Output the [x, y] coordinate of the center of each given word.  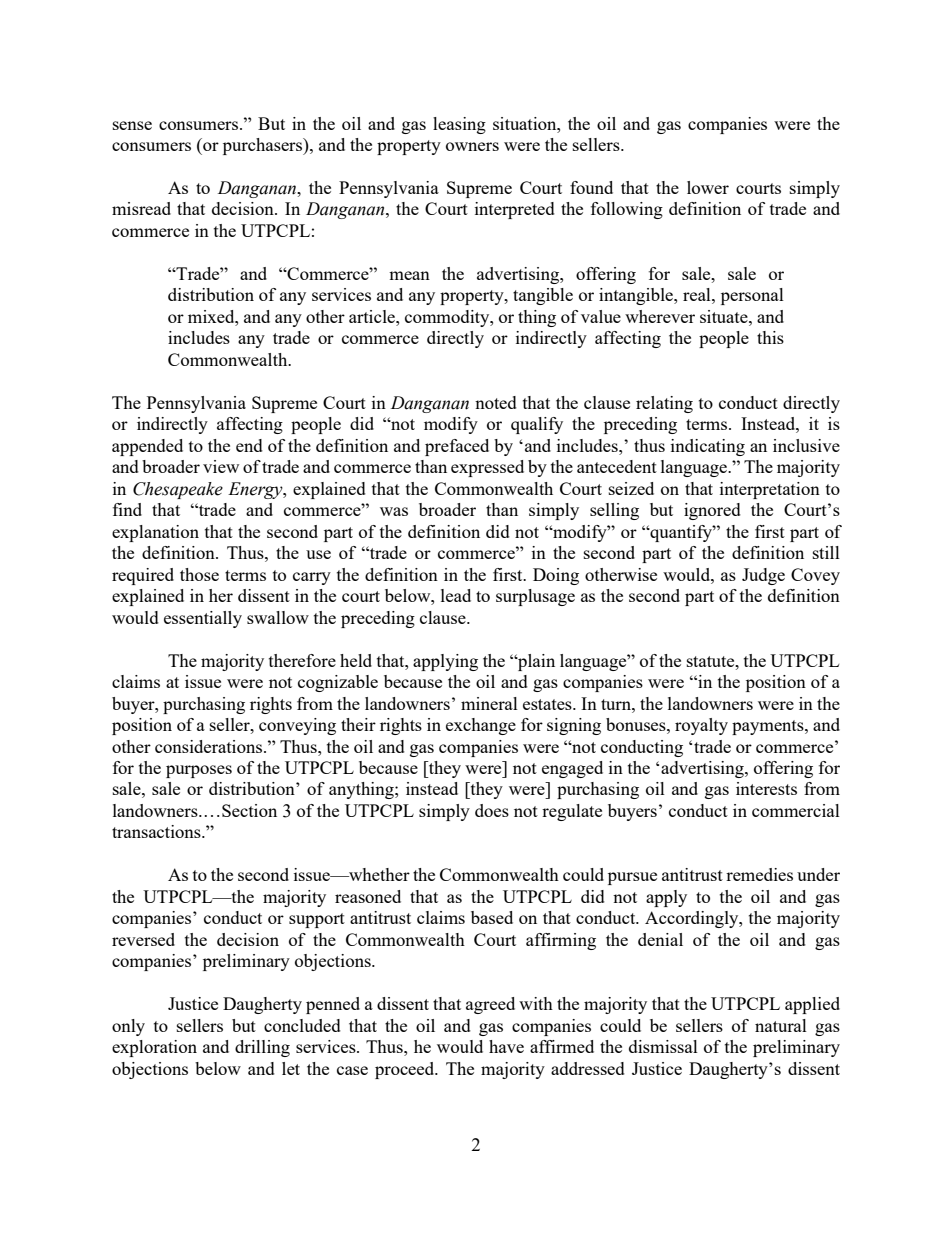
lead [456, 595]
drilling [262, 1048]
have [506, 1046]
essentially [203, 619]
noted [496, 402]
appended [147, 447]
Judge [763, 576]
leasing [459, 125]
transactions [157, 831]
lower [708, 187]
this [770, 337]
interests [766, 788]
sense [132, 125]
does [492, 810]
